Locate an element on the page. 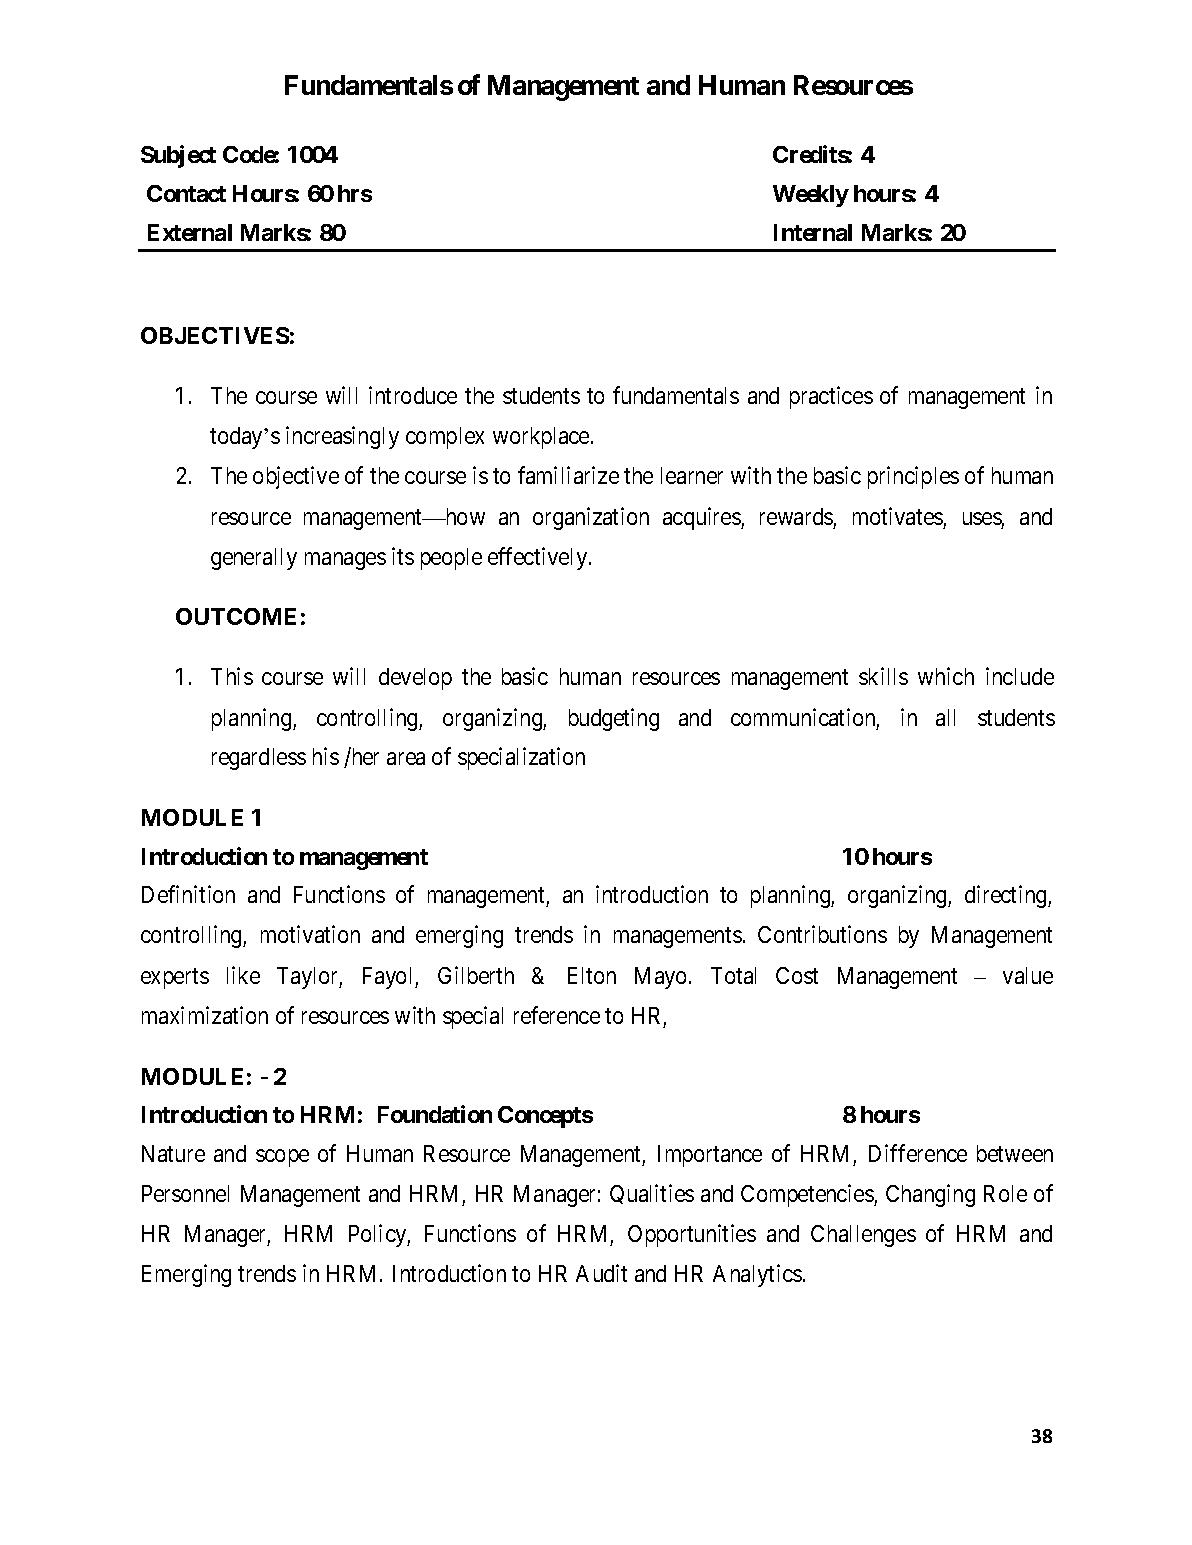  value is located at coordinates (1028, 975).
